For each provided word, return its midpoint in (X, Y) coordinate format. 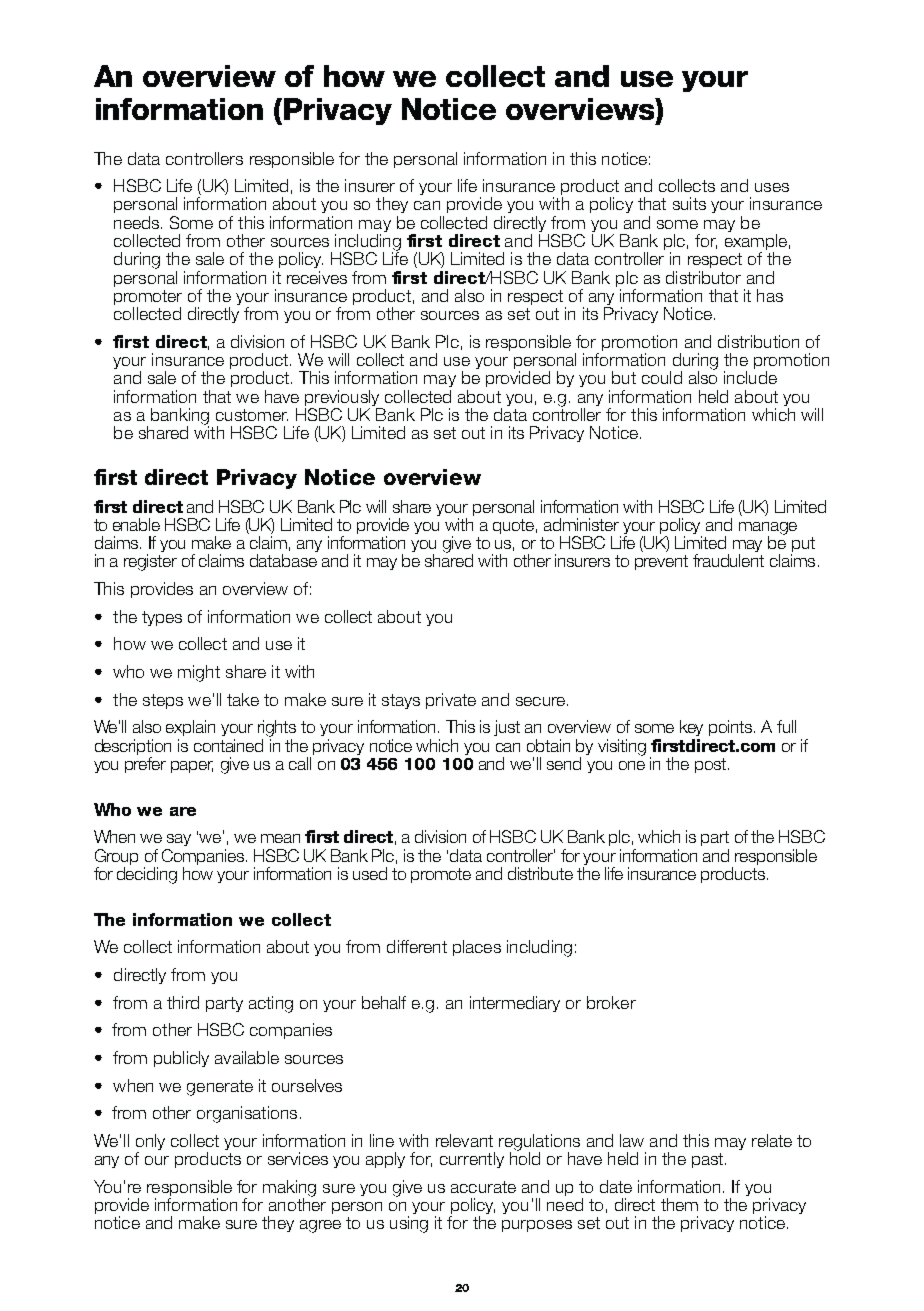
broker (611, 1002)
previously (342, 398)
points (732, 728)
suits (689, 203)
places (477, 948)
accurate (483, 1187)
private (451, 701)
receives (317, 277)
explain (190, 728)
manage (768, 529)
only (150, 1143)
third (183, 1002)
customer (252, 415)
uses (772, 187)
